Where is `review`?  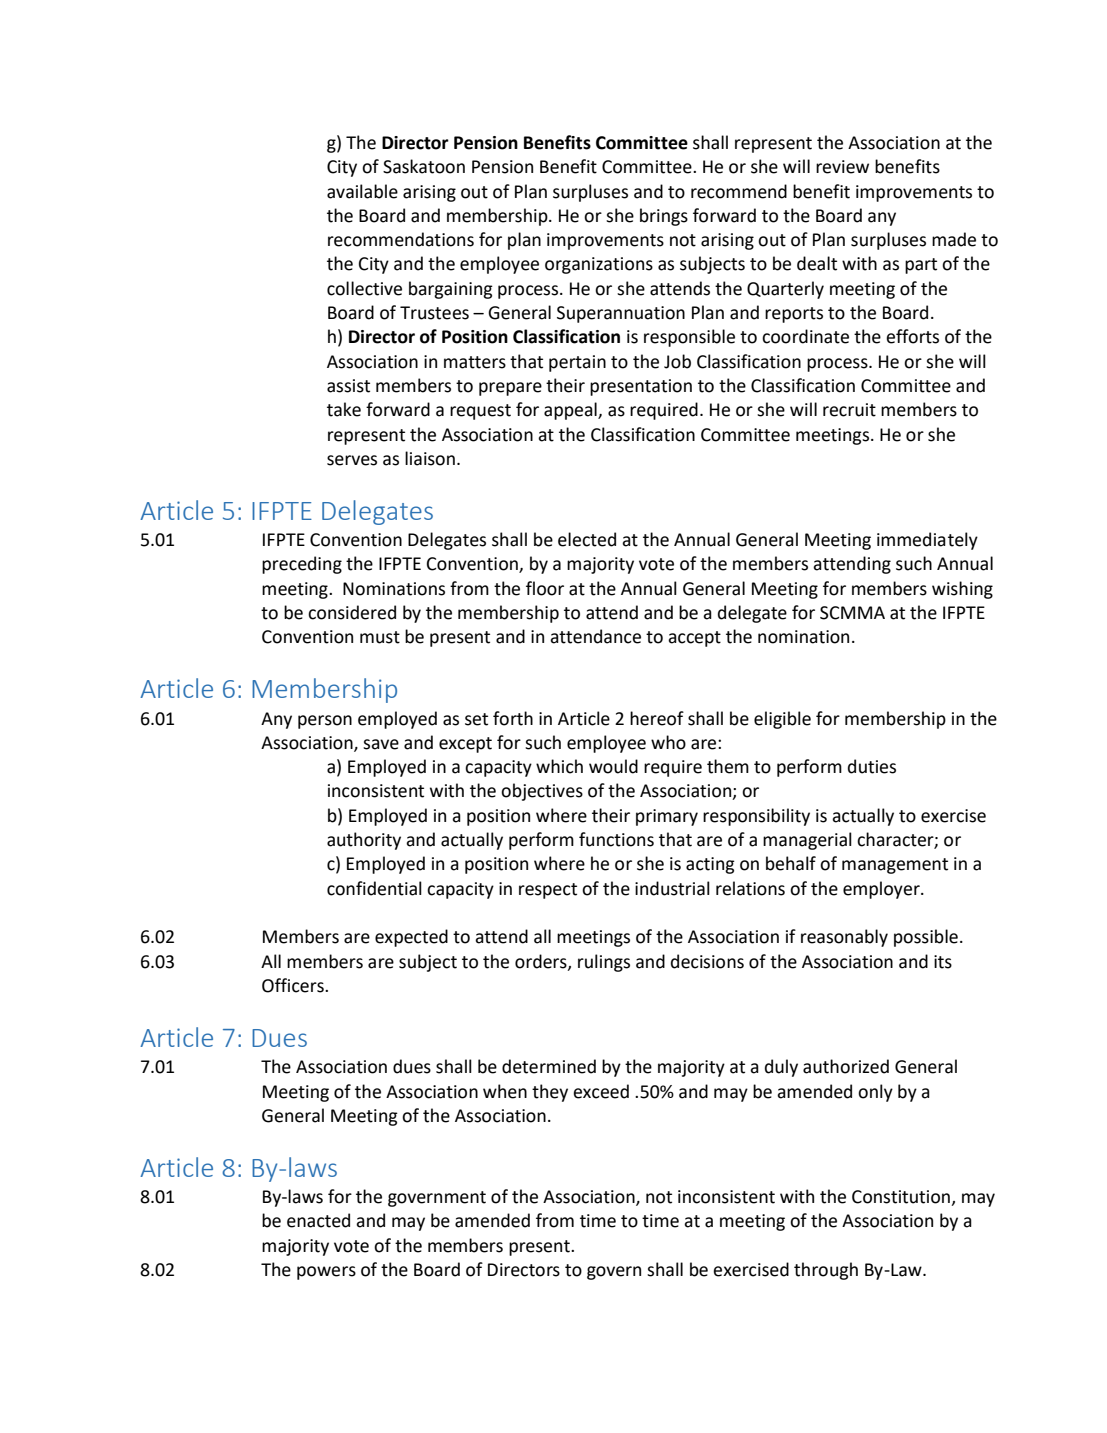
review is located at coordinates (842, 167).
